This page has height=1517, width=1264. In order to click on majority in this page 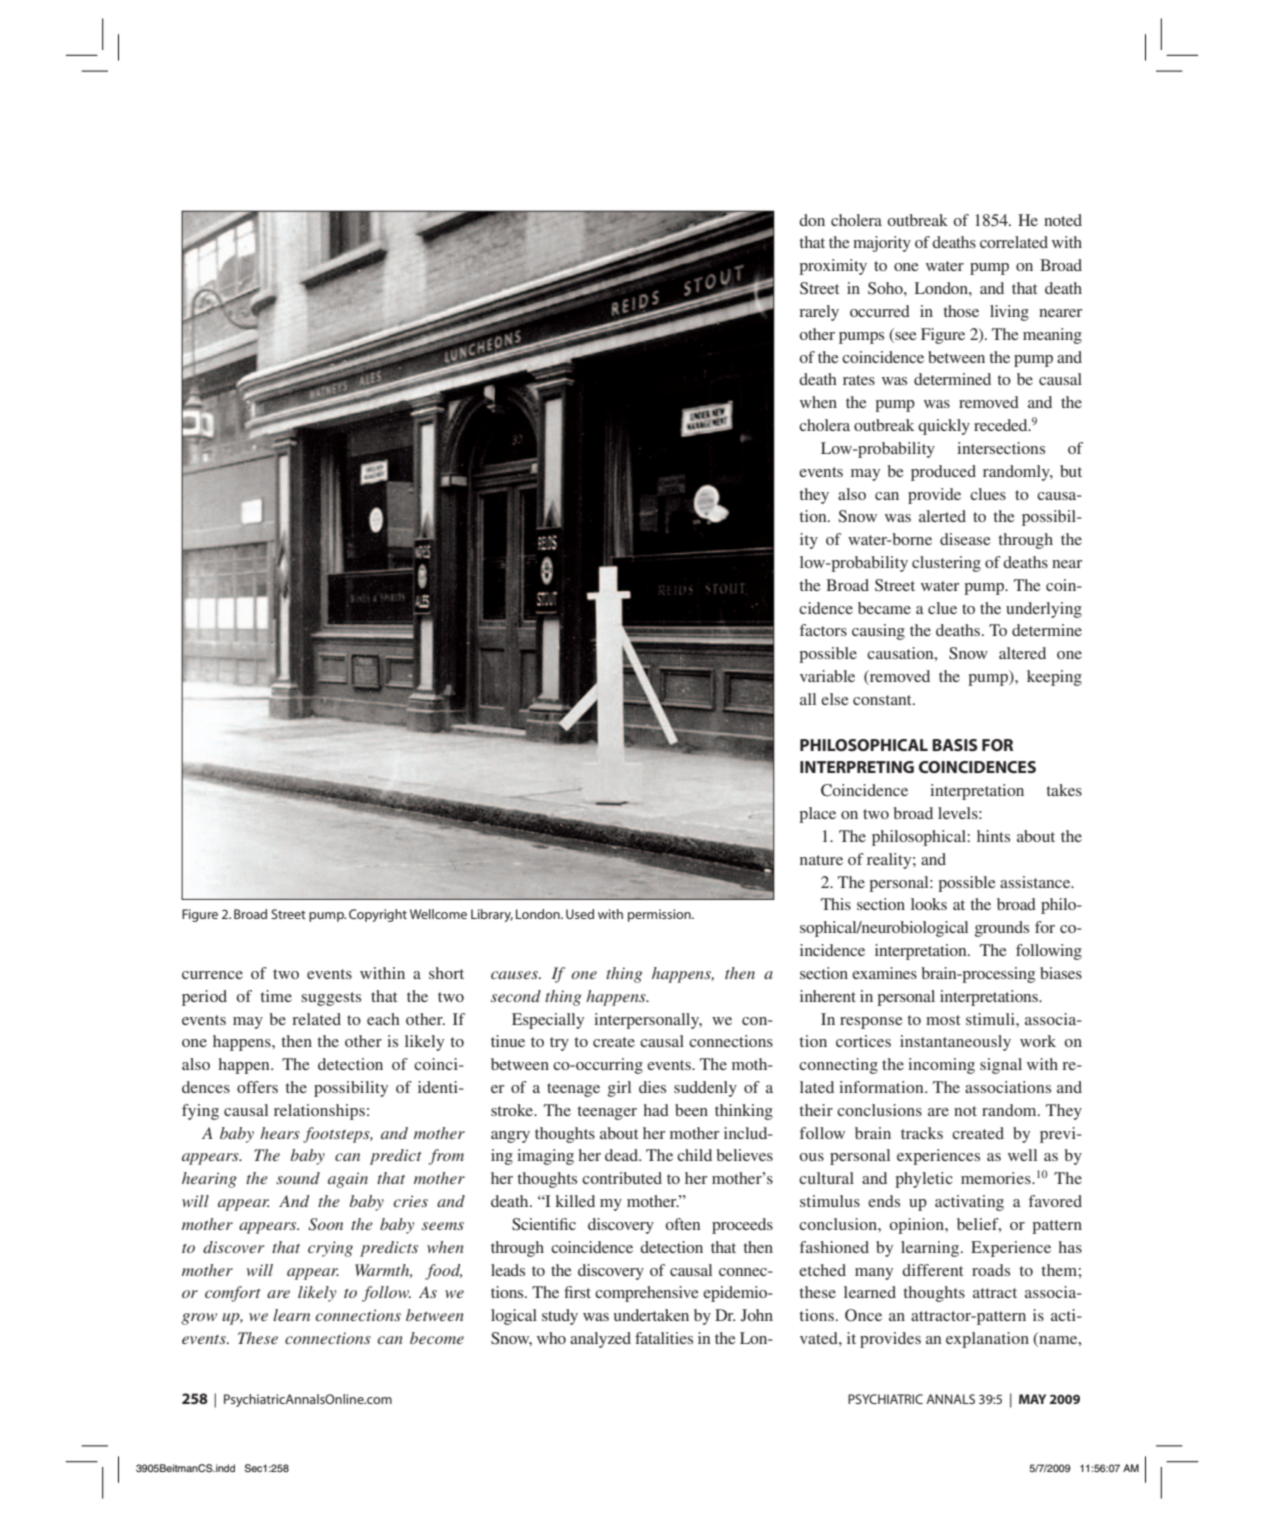, I will do `click(882, 244)`.
